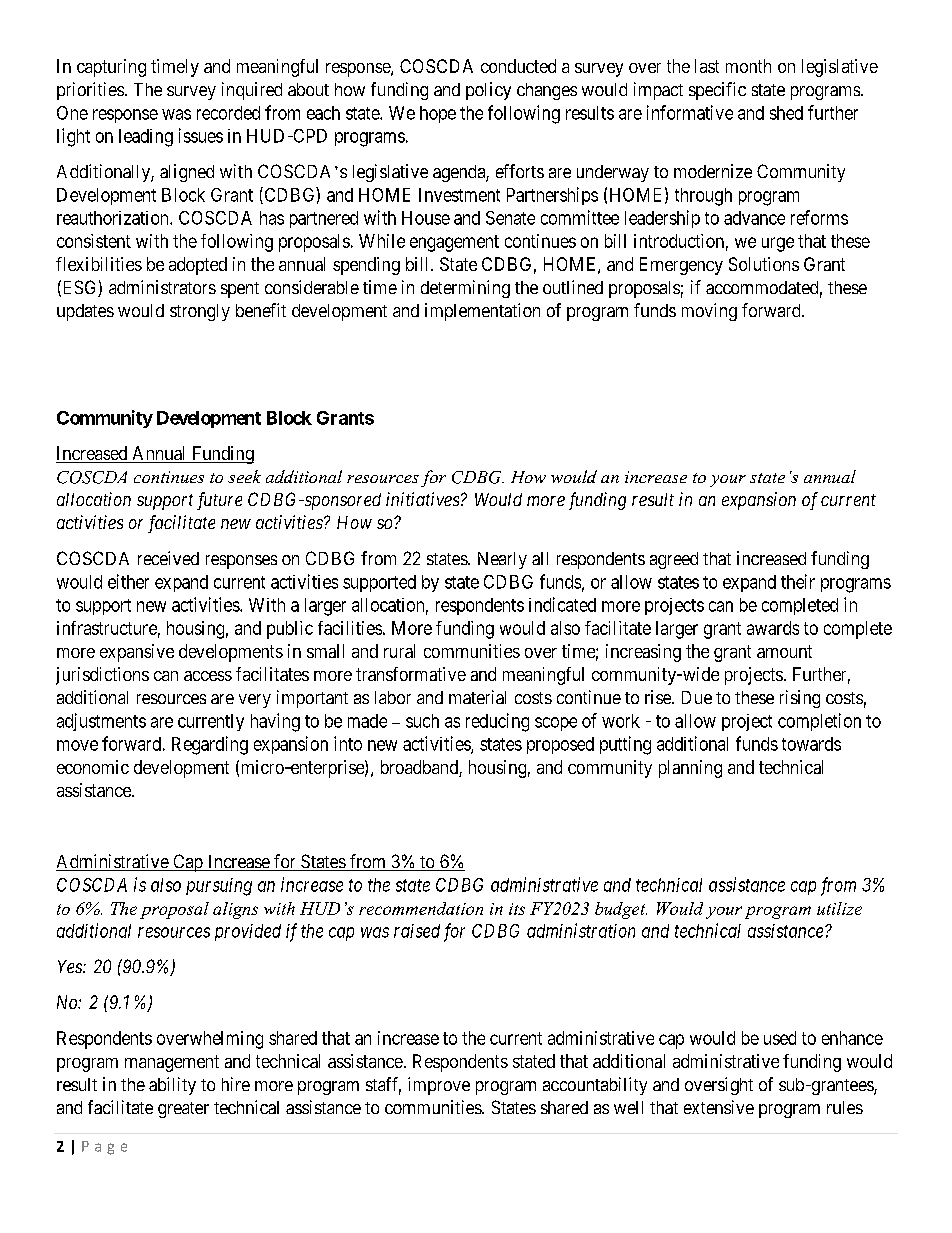 The height and width of the document is (1233, 952). I want to click on leading, so click(146, 138).
